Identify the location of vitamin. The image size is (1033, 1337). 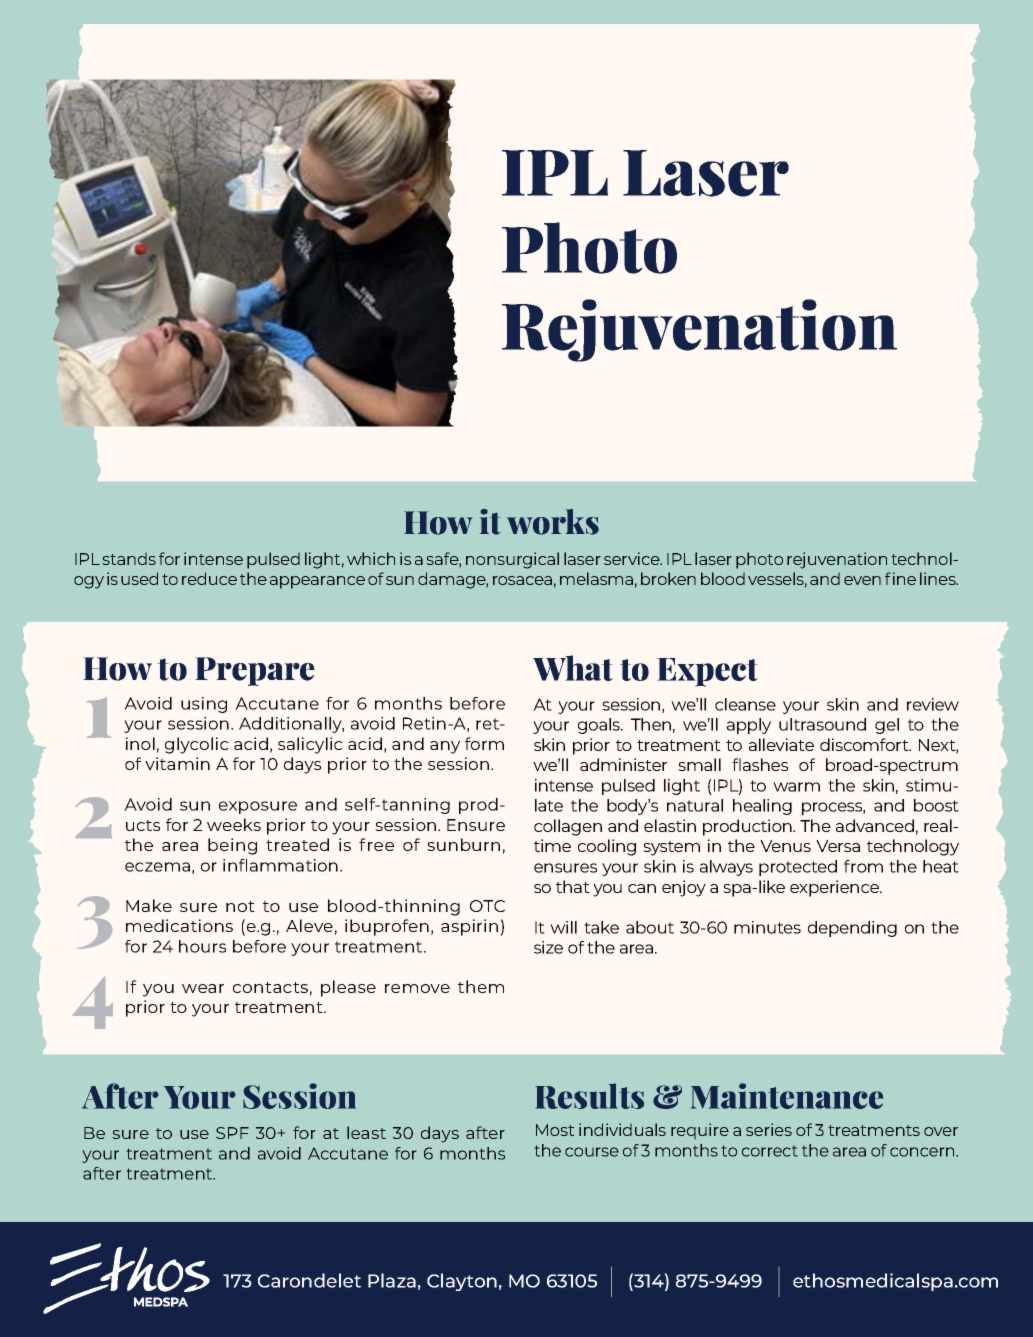
(177, 763).
